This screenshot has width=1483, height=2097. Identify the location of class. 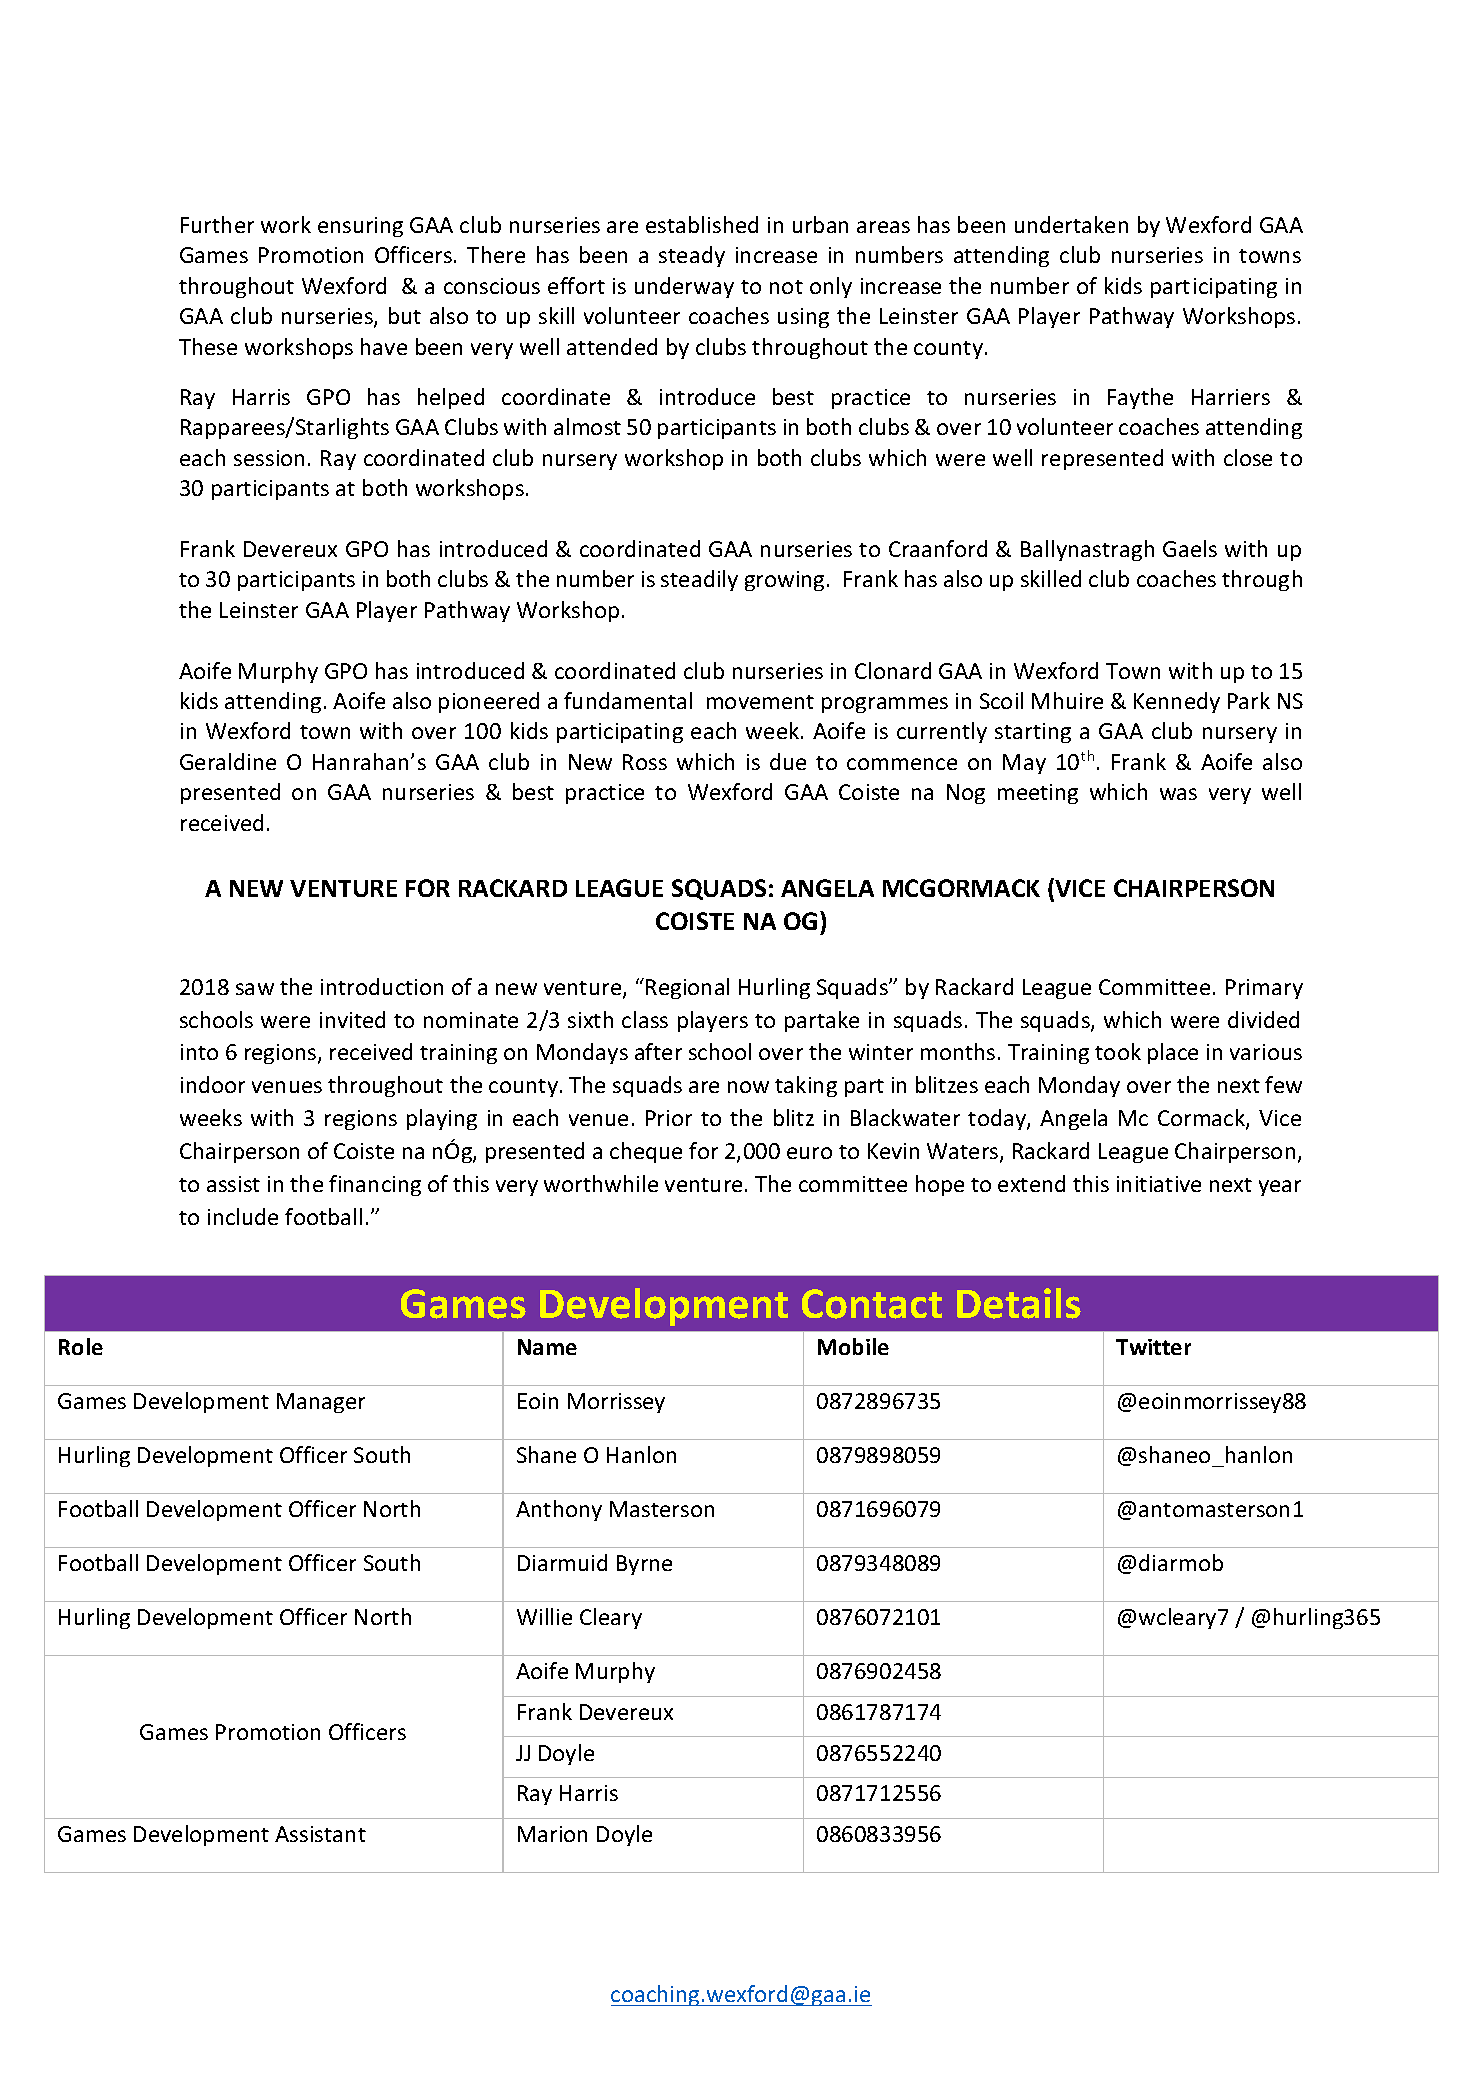
(645, 1019).
